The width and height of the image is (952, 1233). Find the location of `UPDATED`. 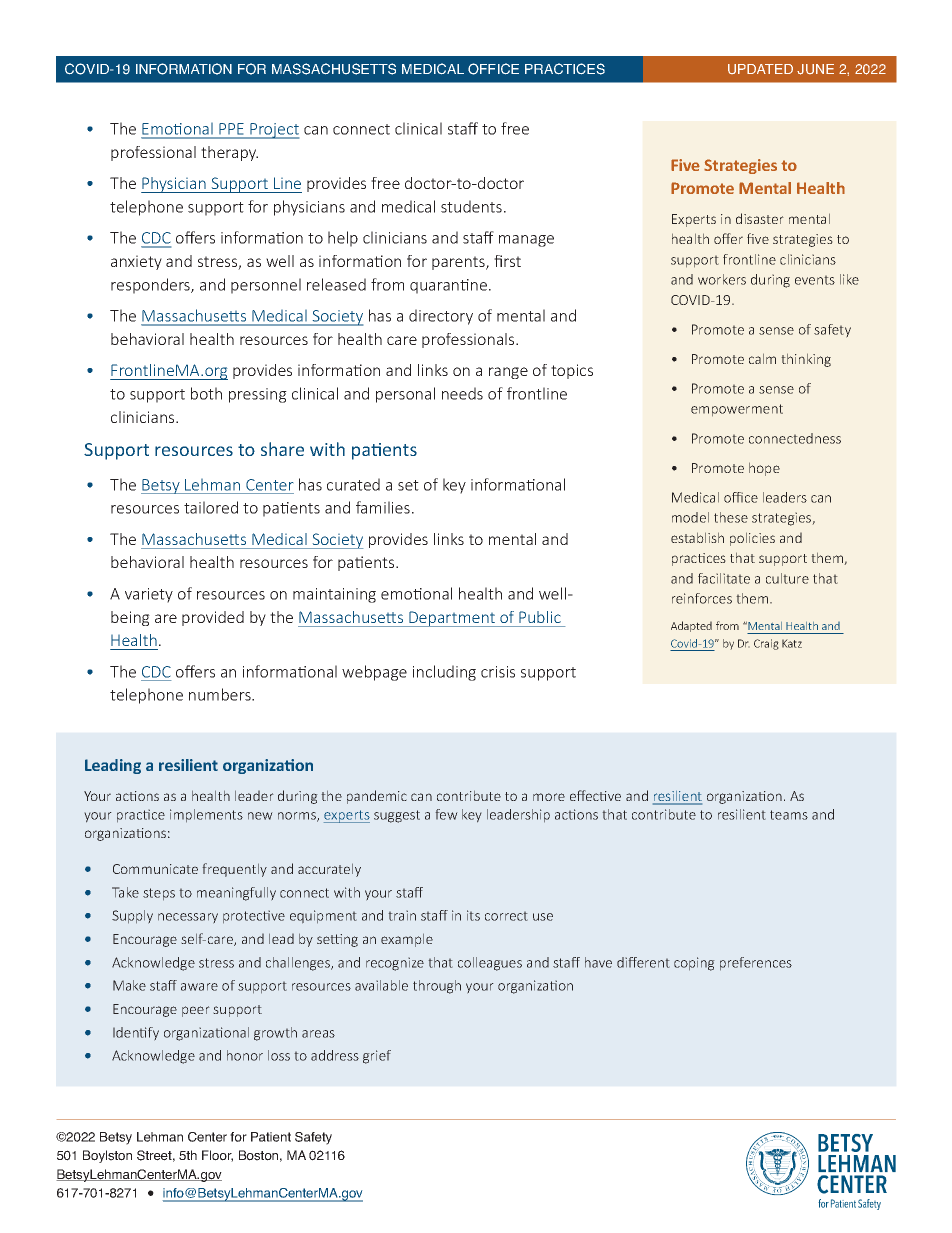

UPDATED is located at coordinates (760, 69).
